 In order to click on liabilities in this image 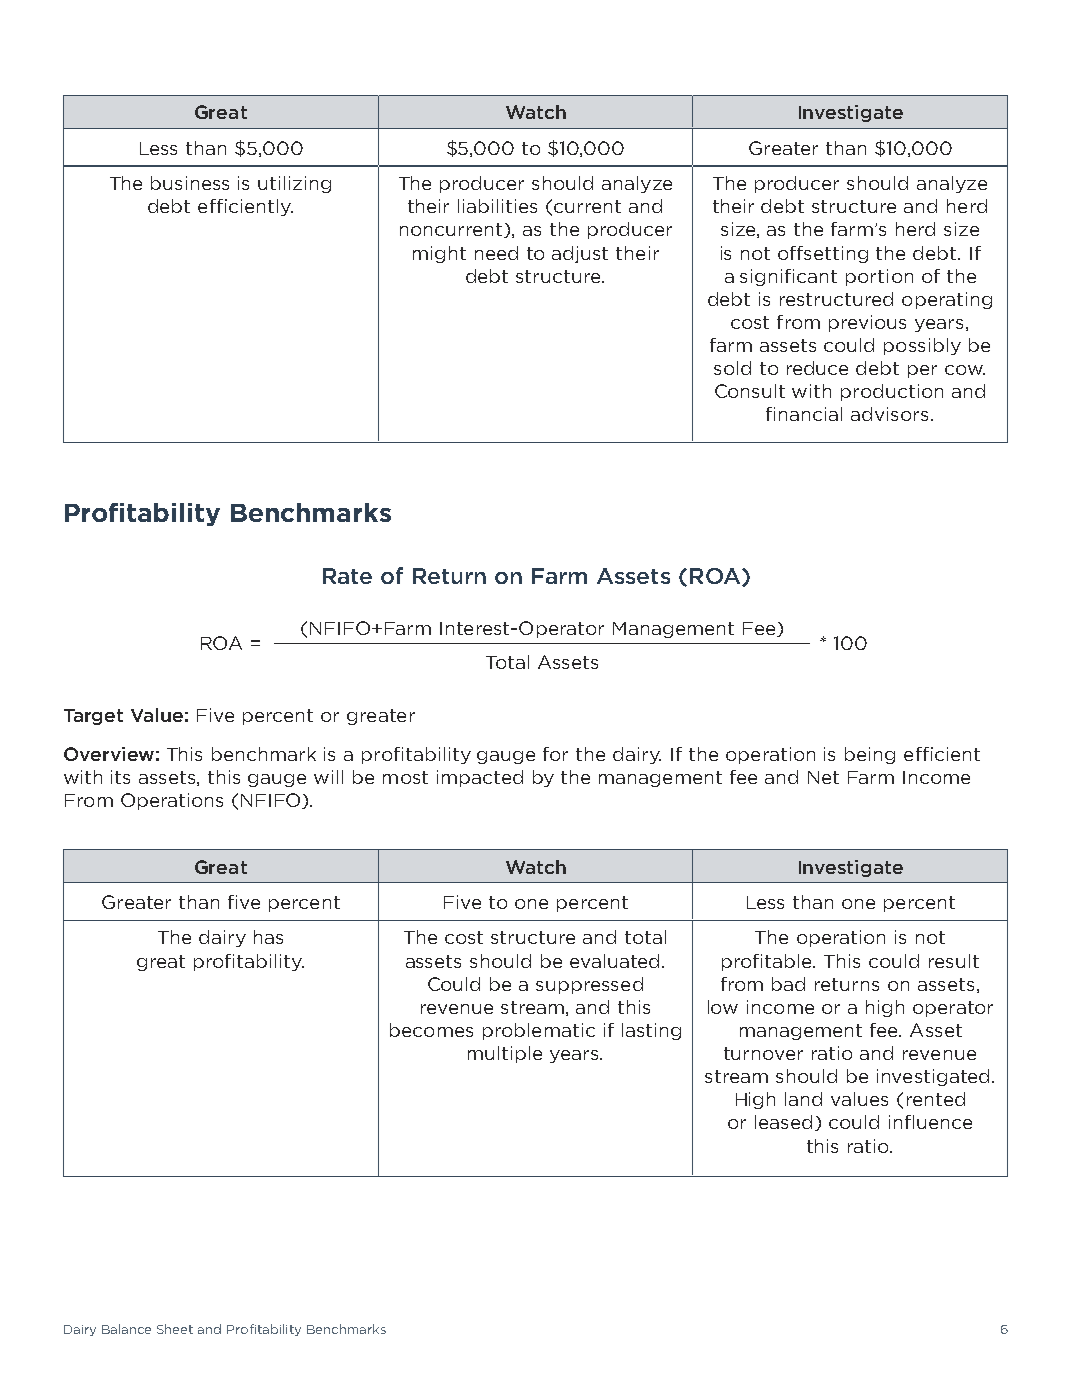, I will do `click(497, 206)`.
